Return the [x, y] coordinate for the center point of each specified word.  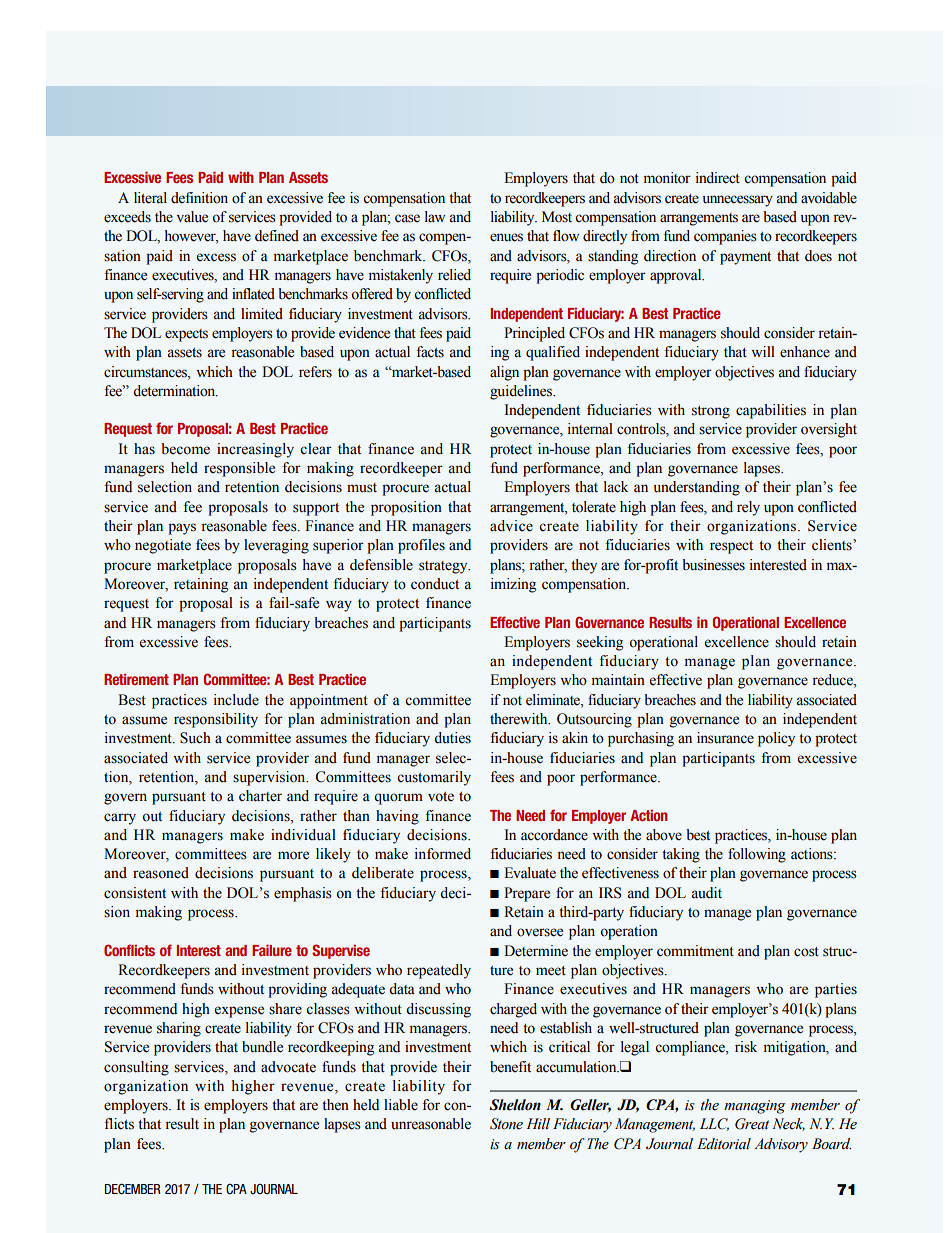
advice [511, 526]
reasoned [161, 873]
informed [443, 854]
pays [182, 529]
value [192, 217]
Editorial [724, 1144]
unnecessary [738, 201]
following [757, 855]
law [435, 216]
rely [748, 508]
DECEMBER [133, 1189]
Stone [506, 1124]
